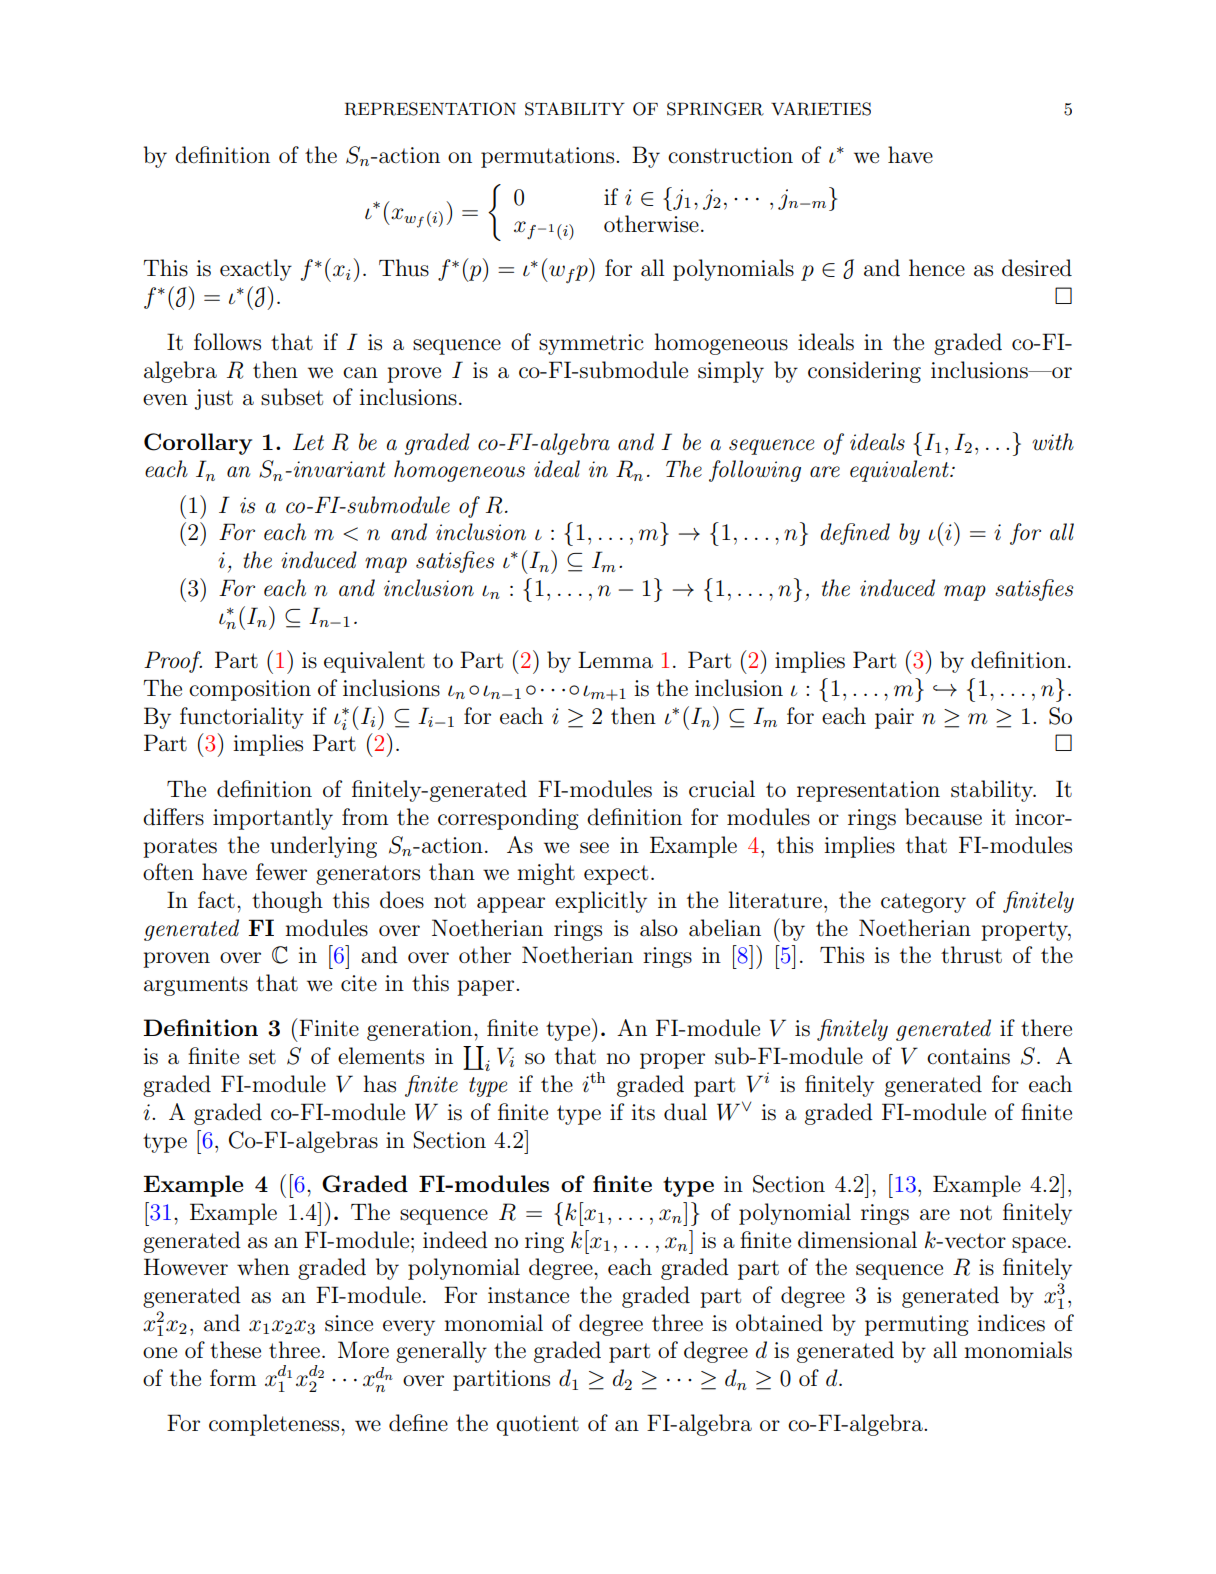 The image size is (1216, 1574). I want to click on importantly, so click(273, 819).
